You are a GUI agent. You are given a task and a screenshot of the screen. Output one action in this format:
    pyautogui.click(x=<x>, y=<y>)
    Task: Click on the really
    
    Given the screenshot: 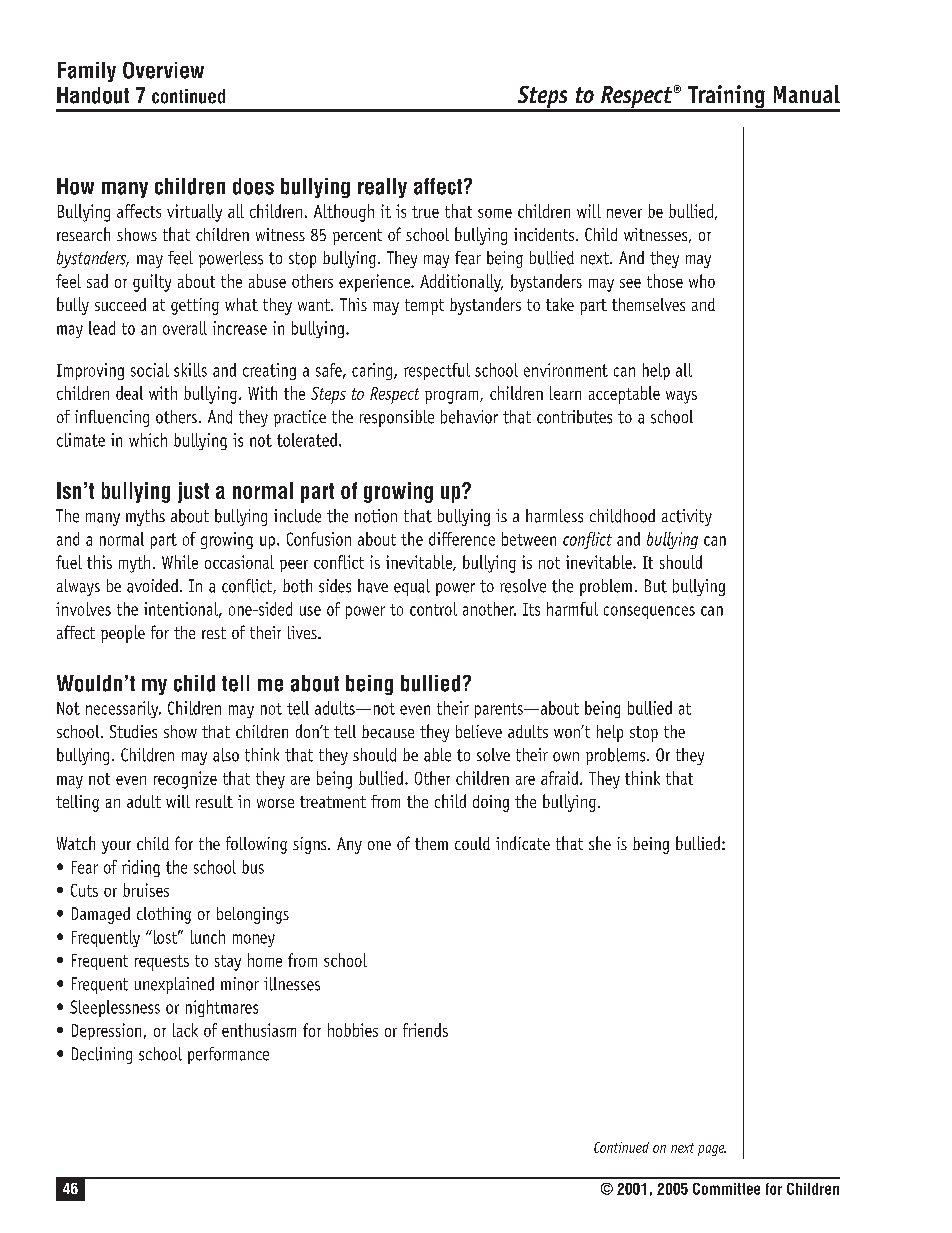 What is the action you would take?
    pyautogui.click(x=382, y=188)
